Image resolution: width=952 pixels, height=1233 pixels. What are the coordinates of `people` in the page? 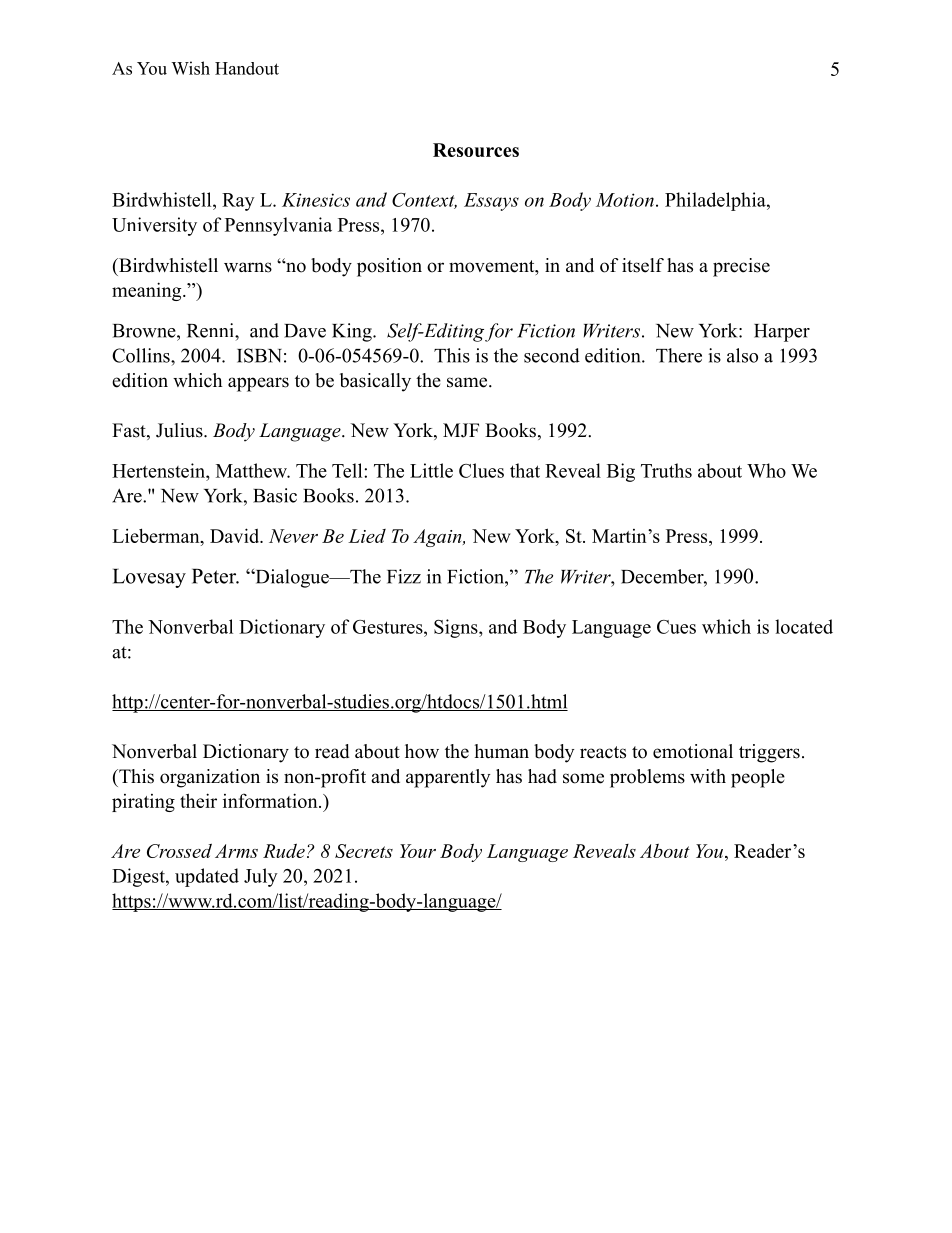 It's located at (758, 778).
